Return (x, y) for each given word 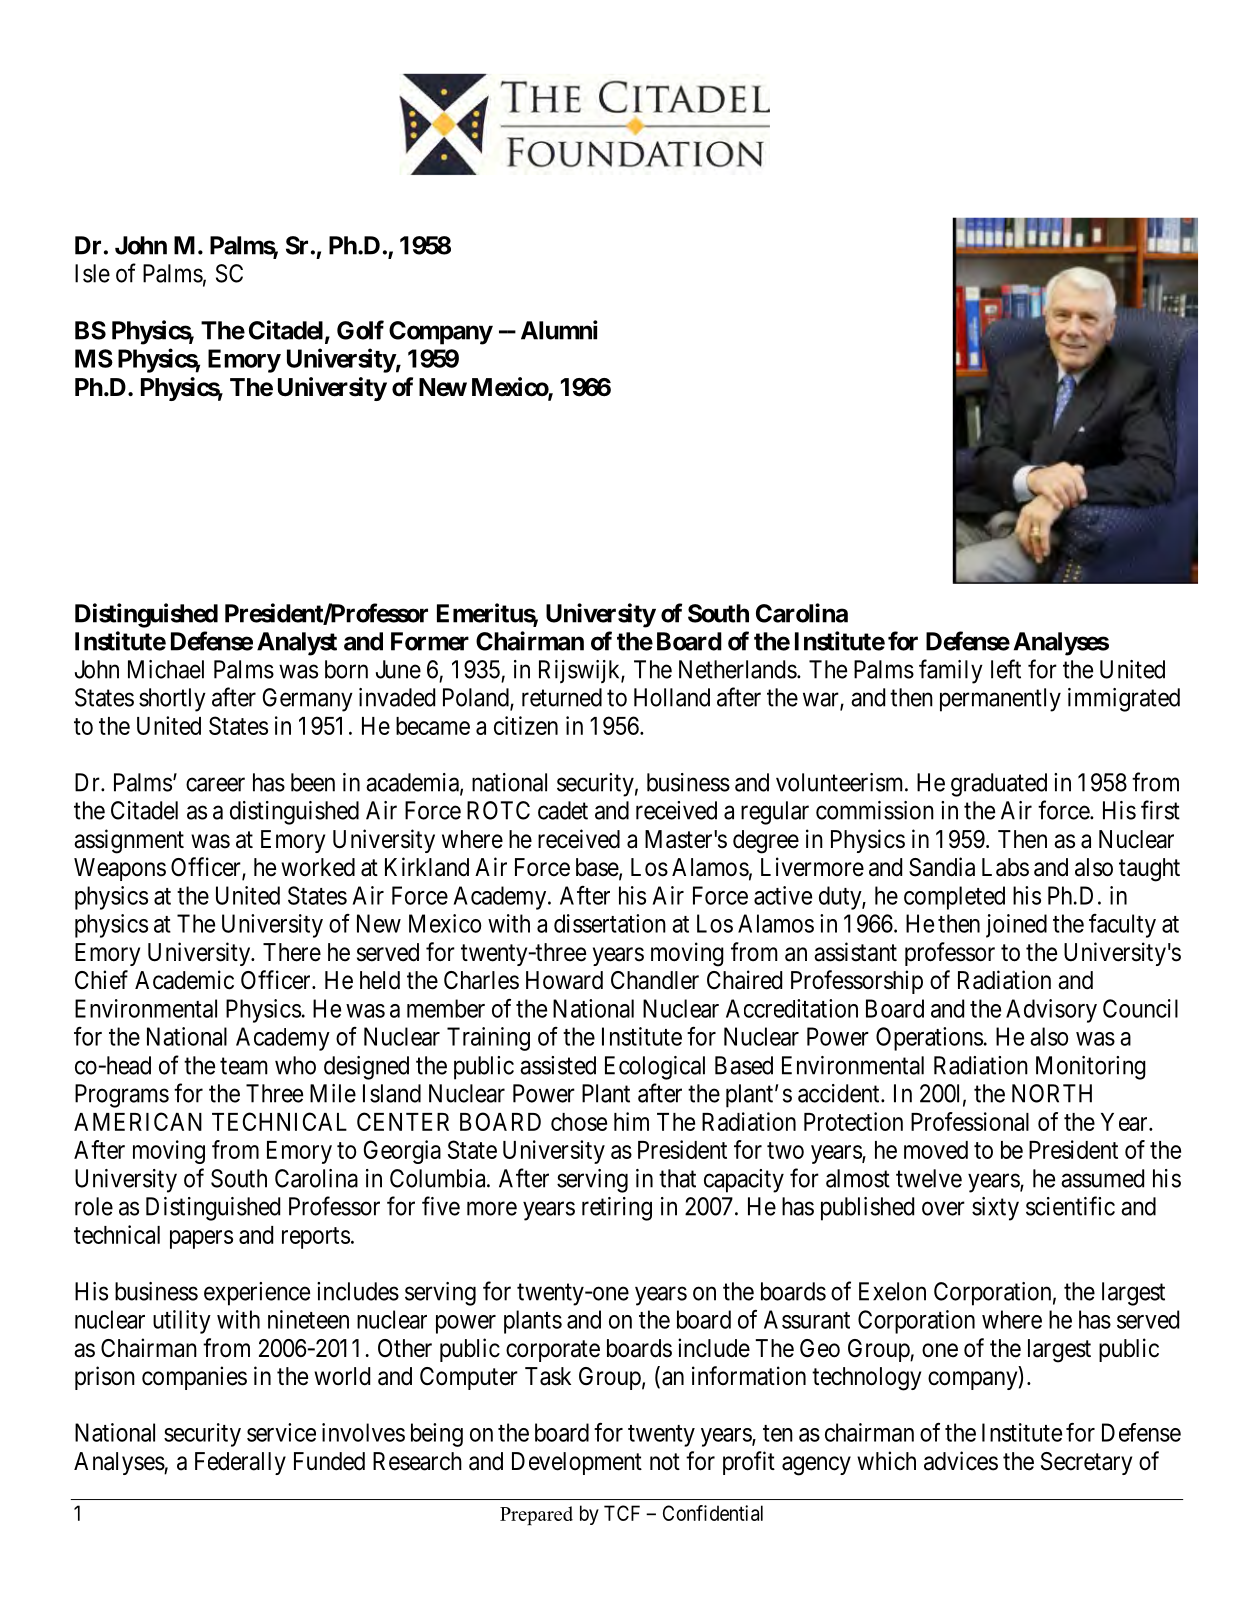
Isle (92, 273)
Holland (672, 697)
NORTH (1052, 1093)
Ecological (655, 1068)
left (1006, 669)
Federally (240, 1463)
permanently (1000, 700)
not (665, 1461)
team (244, 1066)
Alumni (559, 330)
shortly (172, 700)
